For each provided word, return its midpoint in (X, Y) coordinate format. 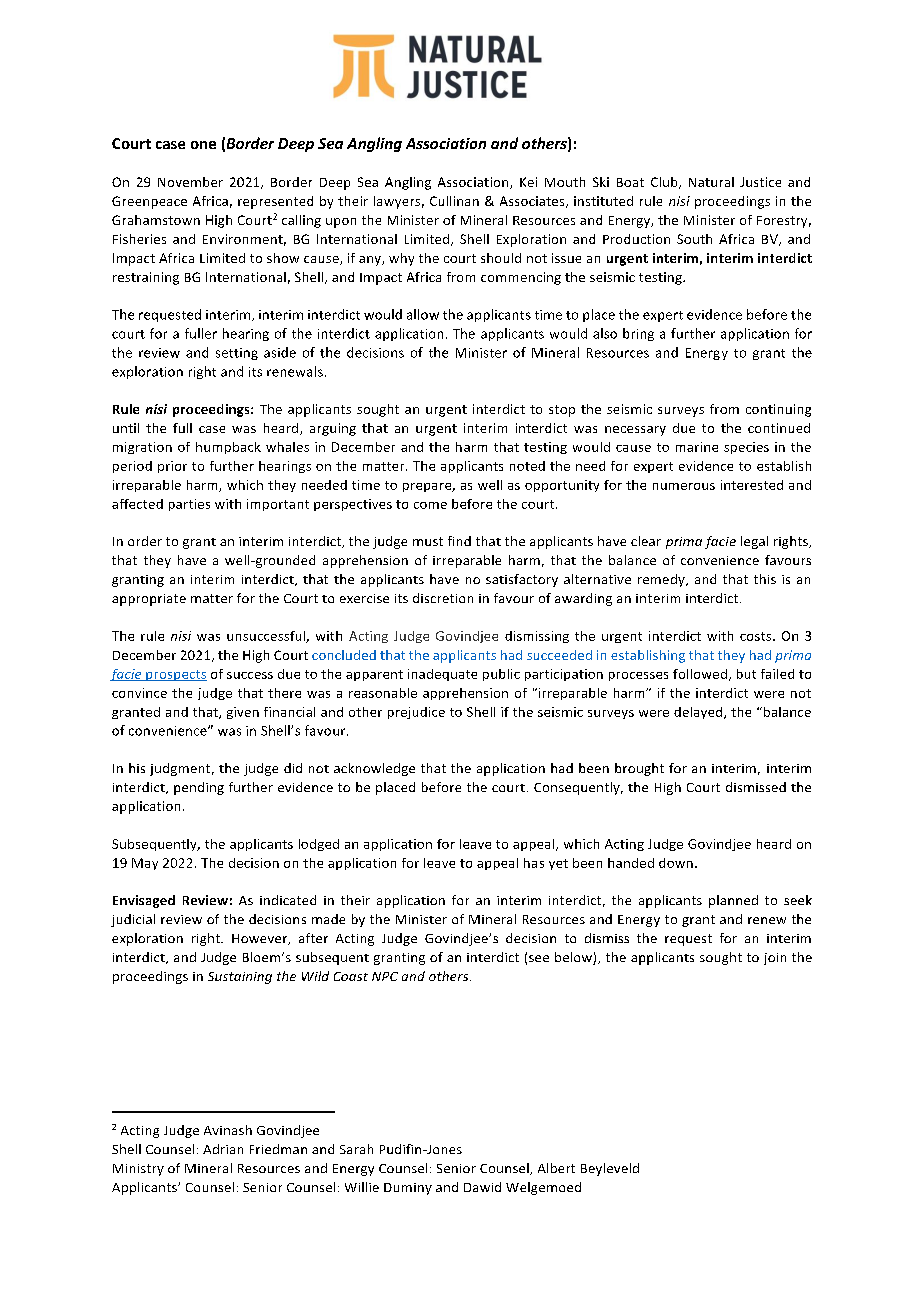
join (775, 959)
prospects (175, 675)
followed (700, 674)
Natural (711, 182)
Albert (556, 1168)
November (190, 182)
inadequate (442, 675)
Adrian (223, 1149)
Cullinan (454, 201)
